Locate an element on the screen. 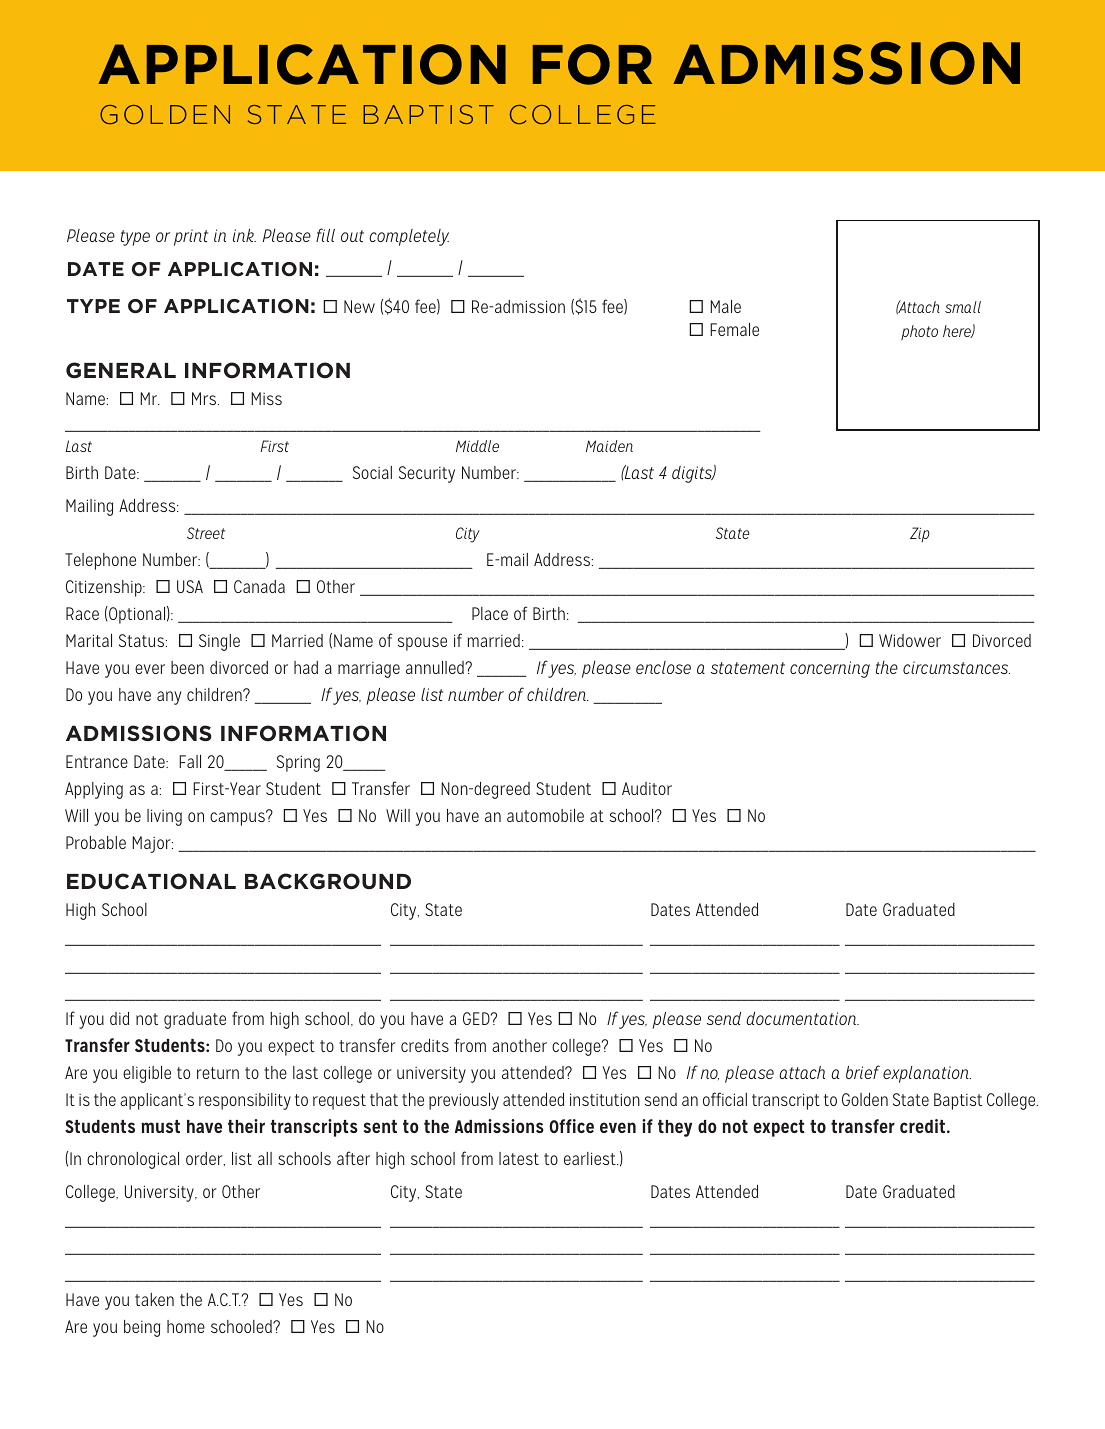 Image resolution: width=1105 pixels, height=1429 pixels. Widower is located at coordinates (910, 640).
